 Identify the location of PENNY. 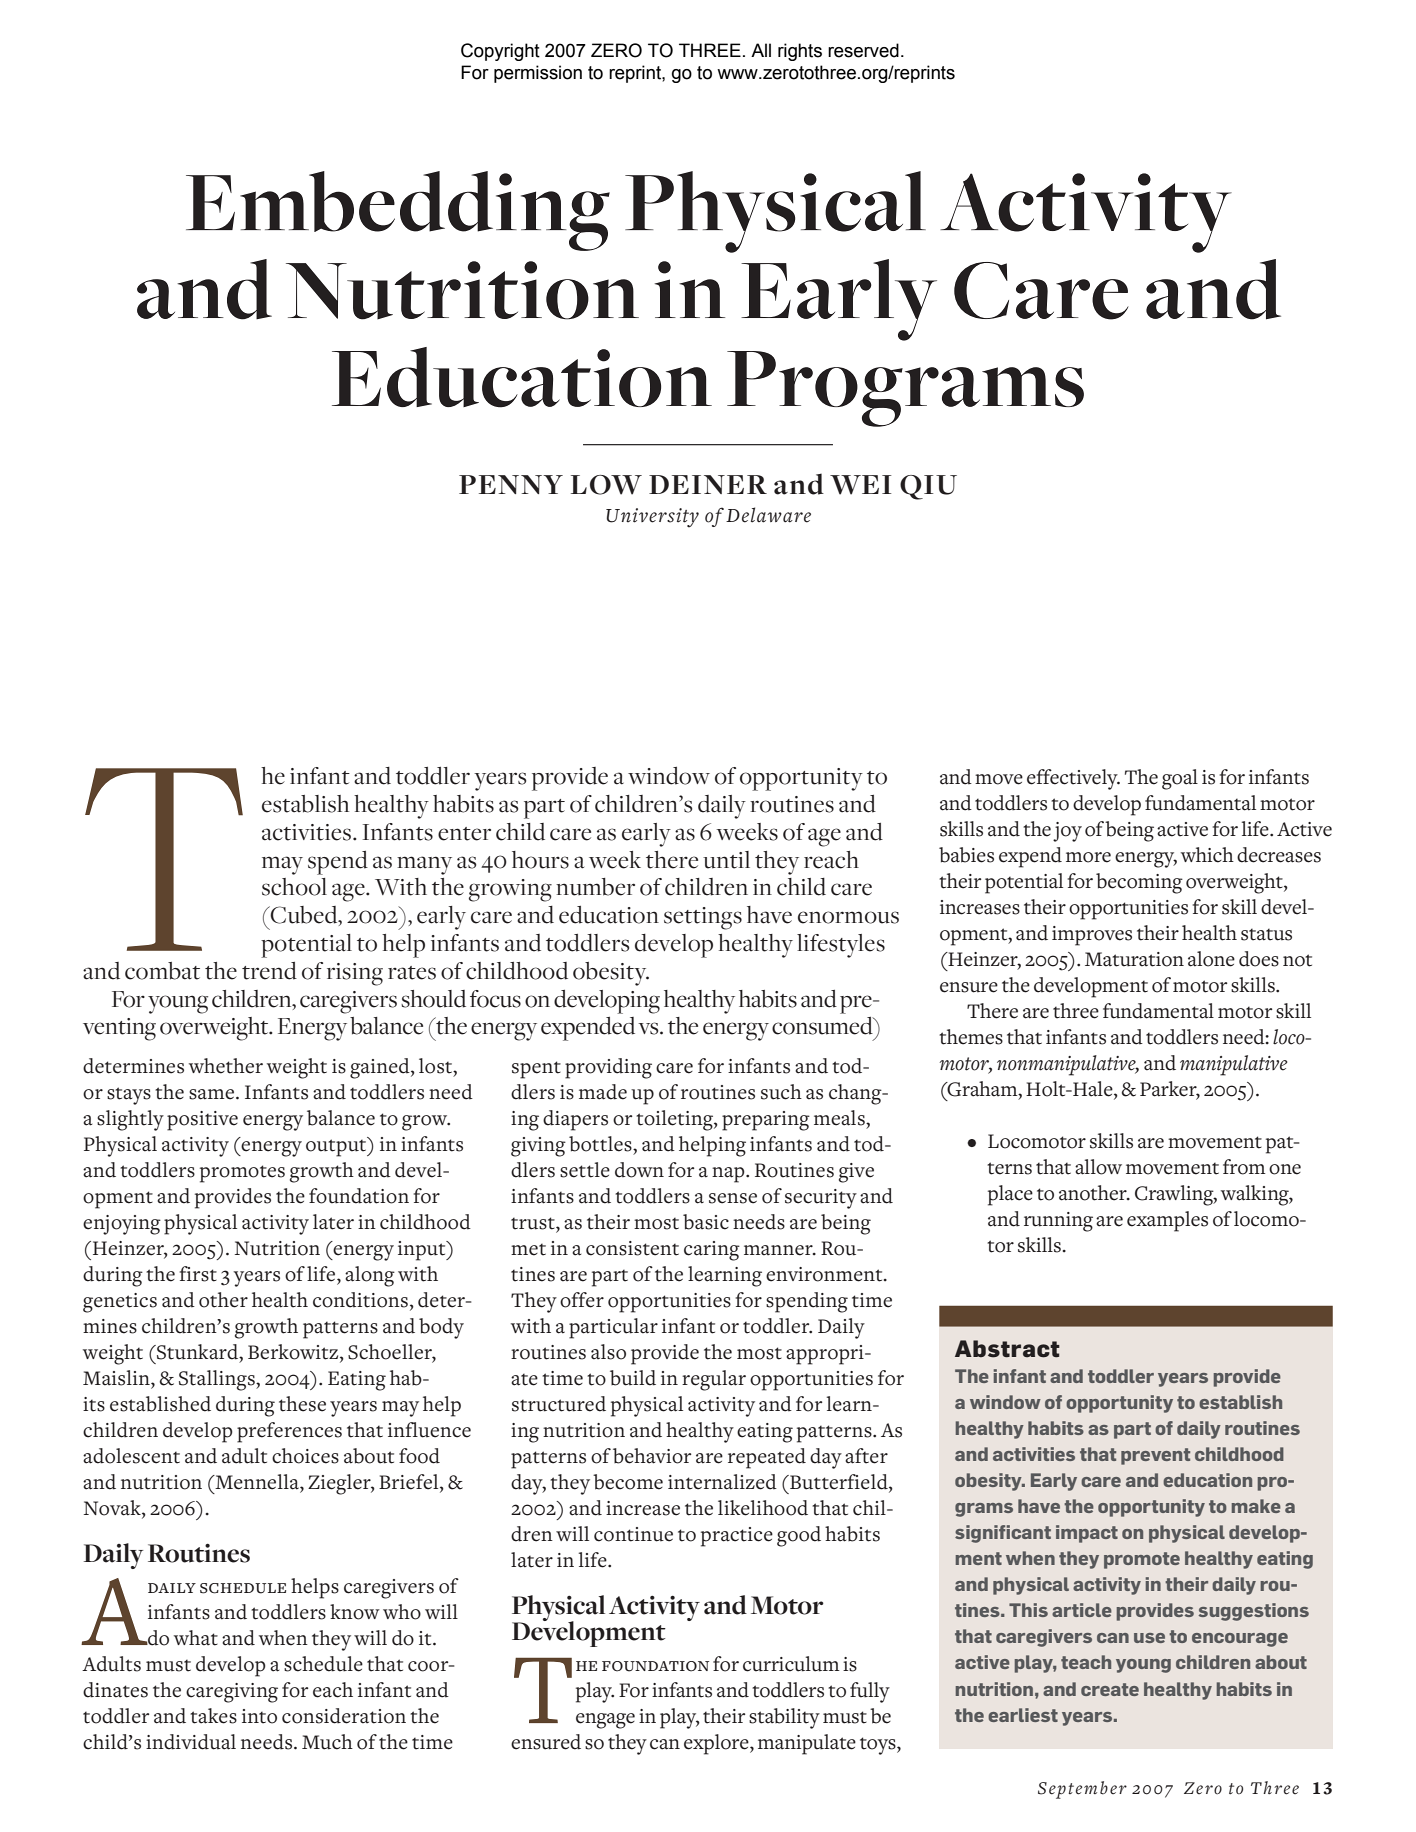
(511, 484).
